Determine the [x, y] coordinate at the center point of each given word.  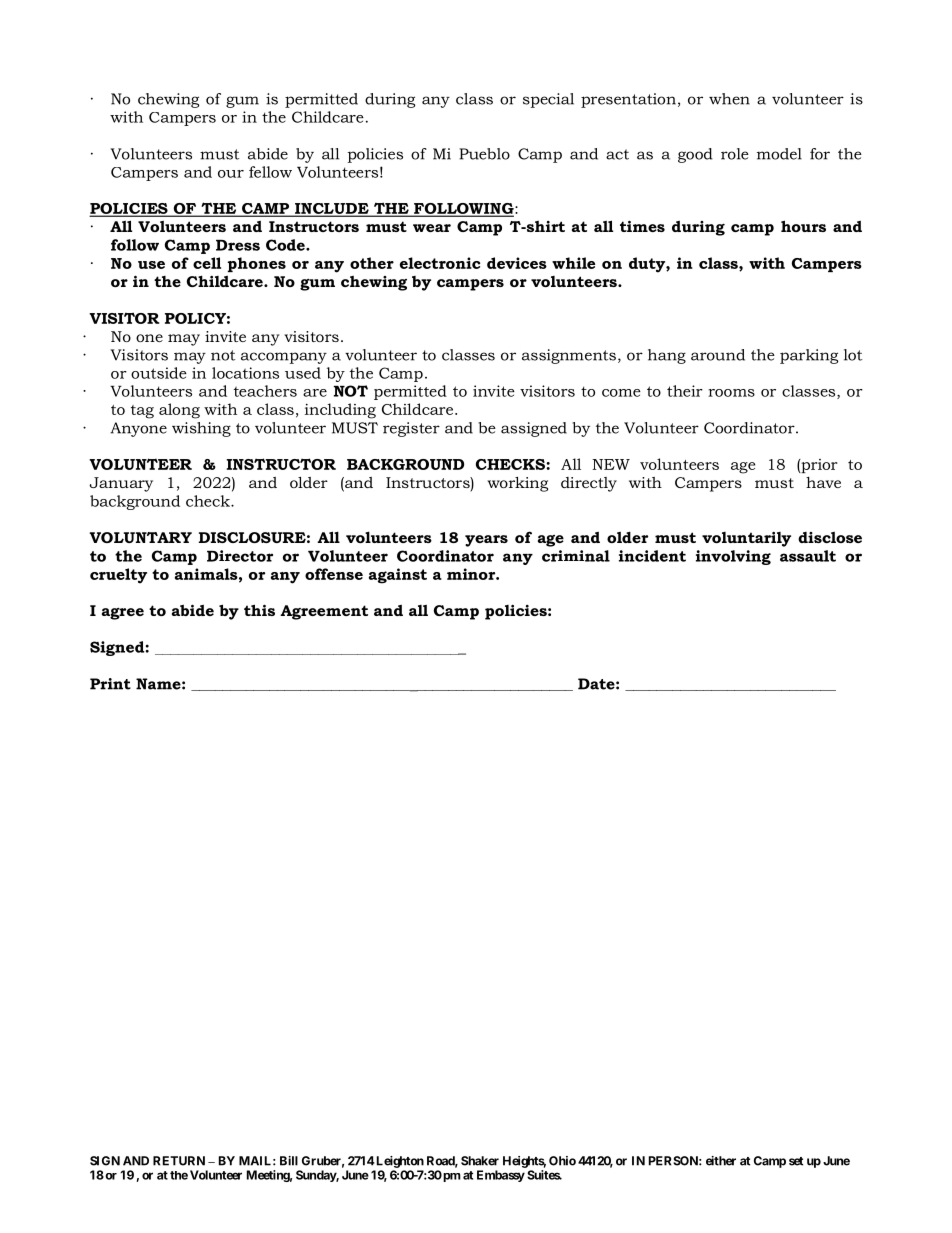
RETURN [179, 1161]
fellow [270, 172]
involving [733, 557]
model [779, 154]
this [259, 610]
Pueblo [484, 154]
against [398, 576]
